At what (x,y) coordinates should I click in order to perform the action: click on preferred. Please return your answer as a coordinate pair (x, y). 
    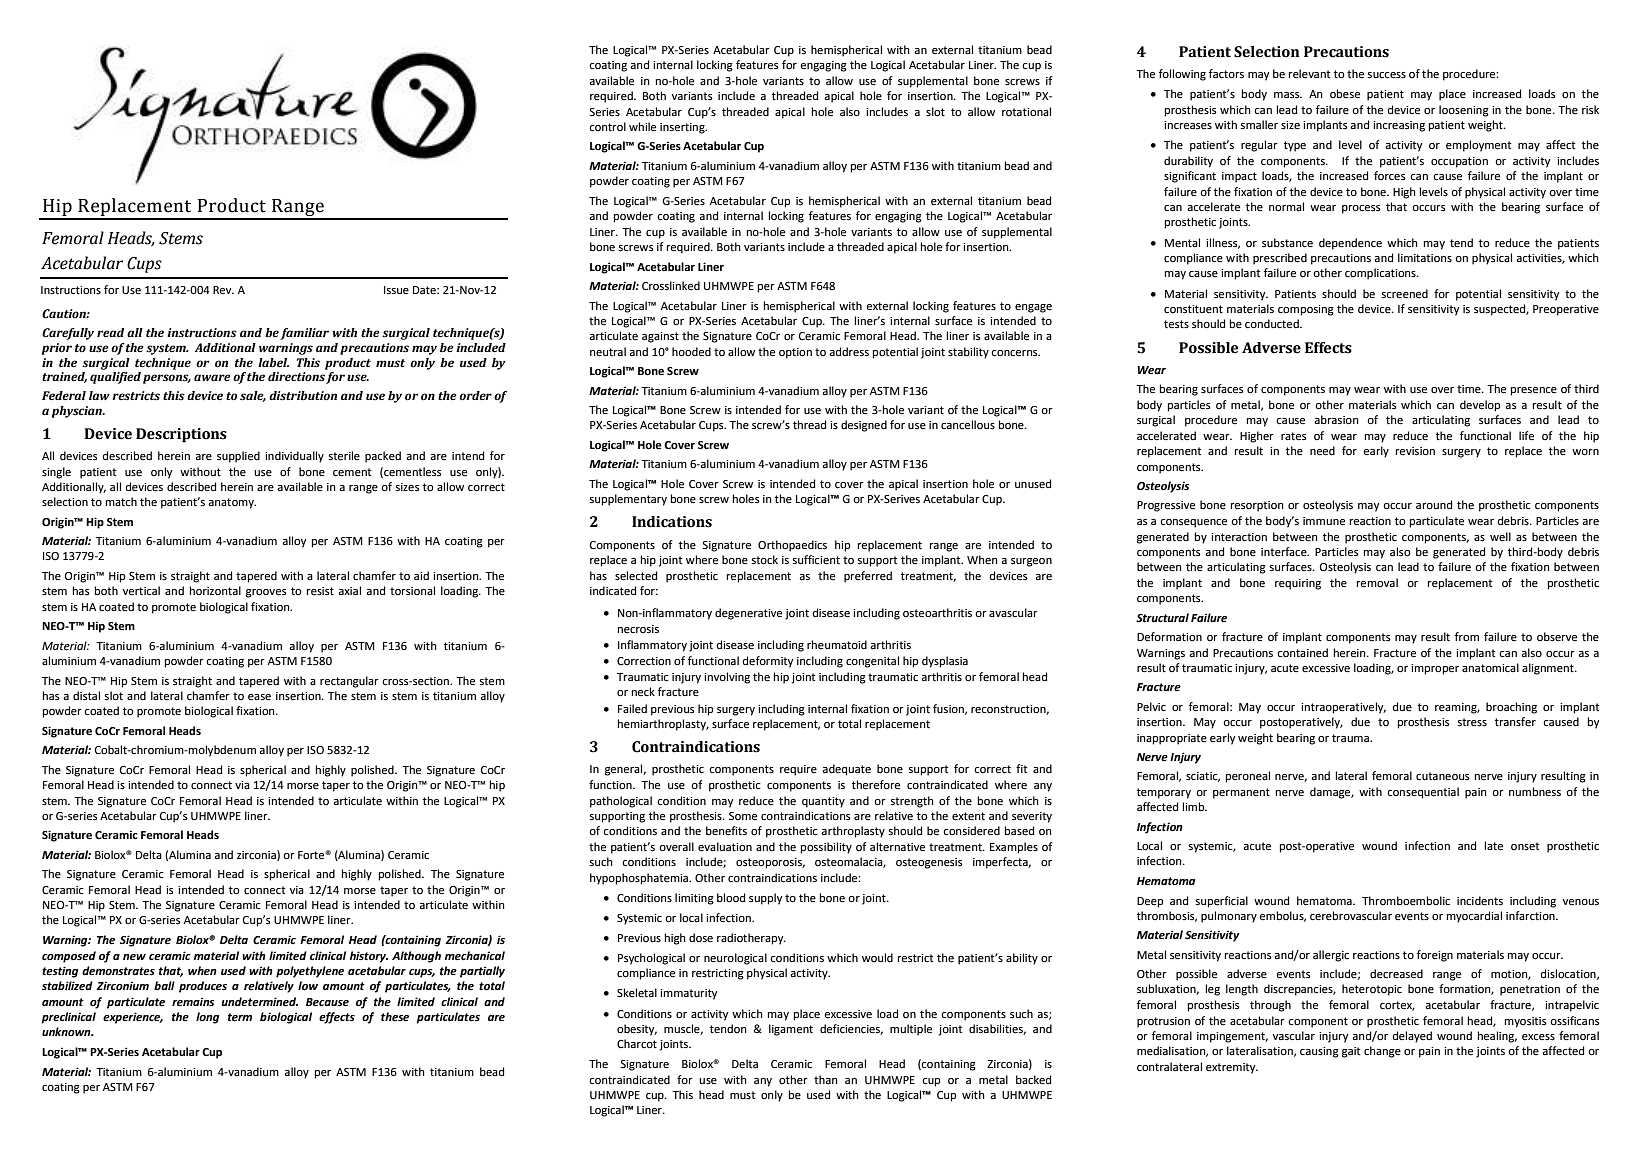
    Looking at the image, I should click on (868, 577).
